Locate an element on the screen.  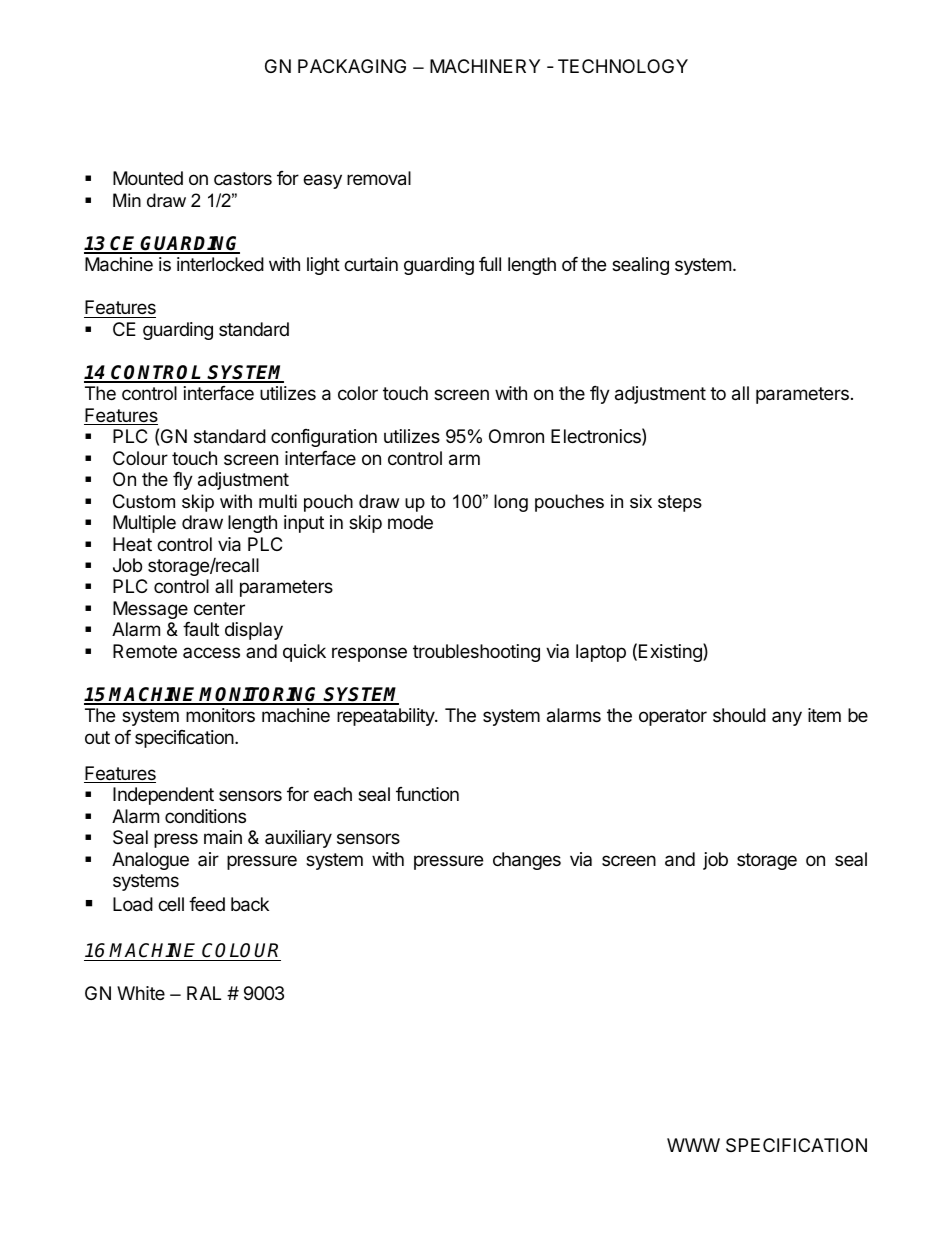
TECHNOLOGY is located at coordinates (623, 66).
